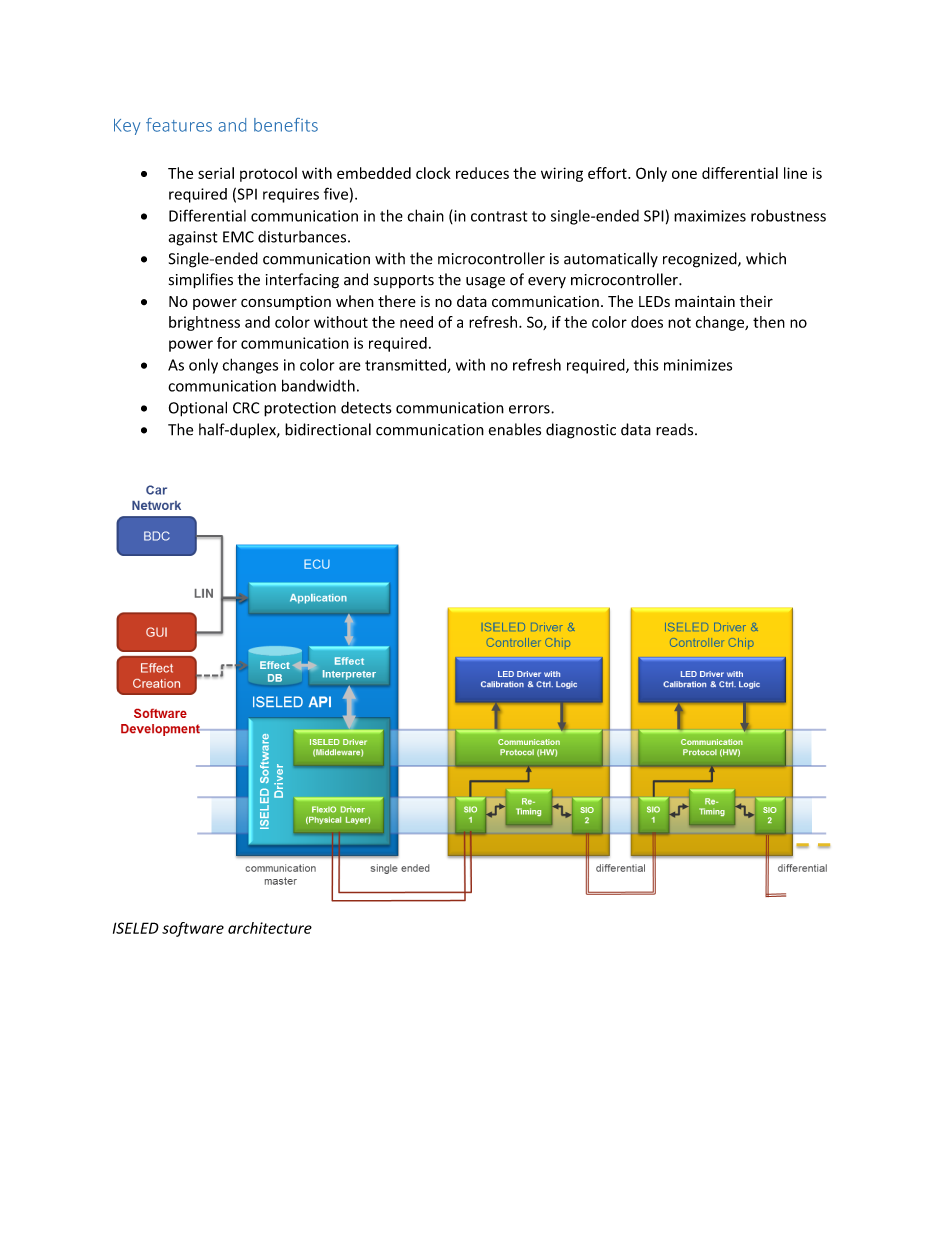  Describe the element at coordinates (216, 173) in the image. I see `serial` at that location.
